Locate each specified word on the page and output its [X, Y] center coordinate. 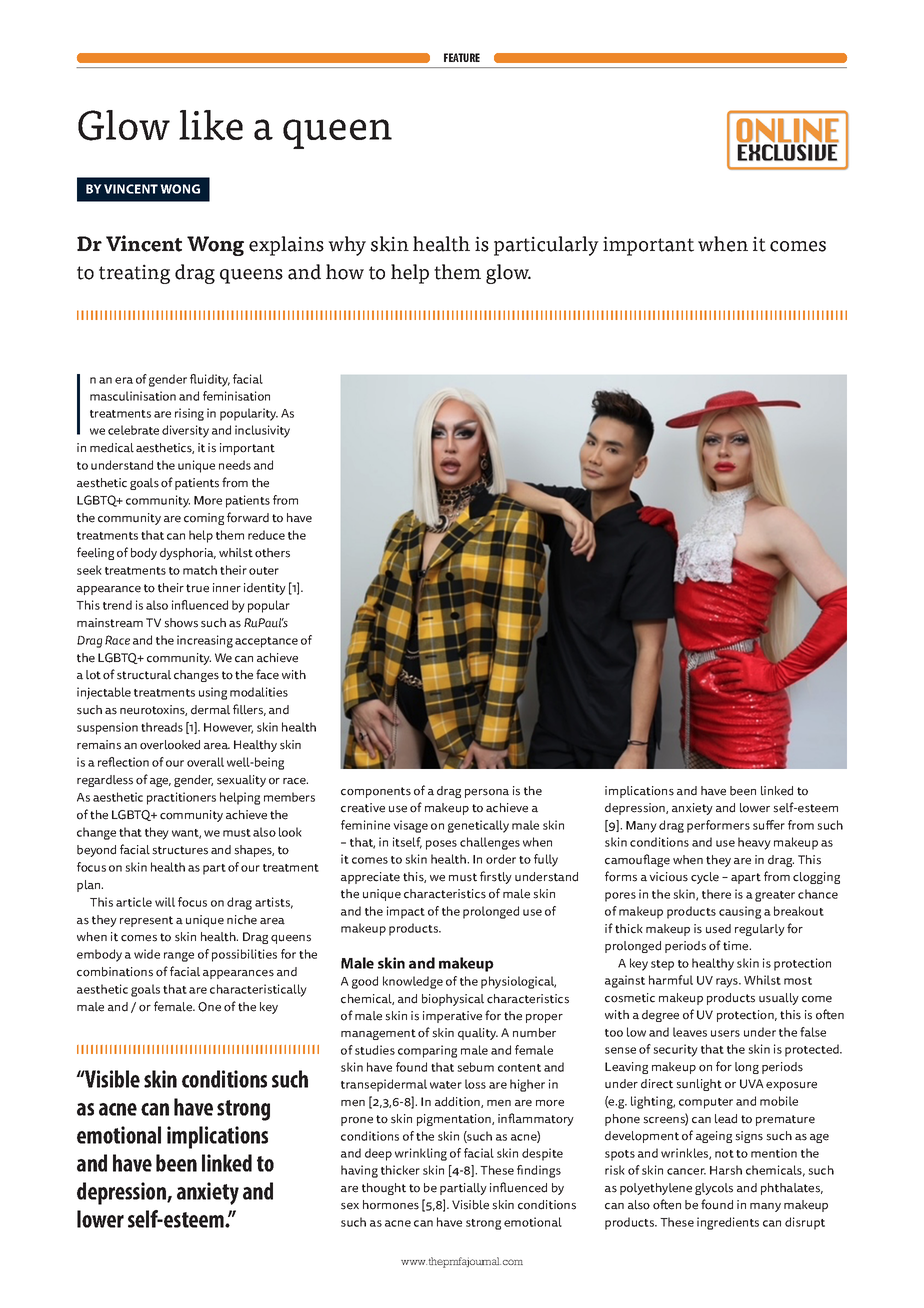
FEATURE [462, 57]
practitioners [181, 798]
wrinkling [421, 1154]
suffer [769, 825]
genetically [478, 826]
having [359, 1171]
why [347, 246]
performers [718, 826]
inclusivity [262, 431]
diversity [185, 431]
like [211, 125]
